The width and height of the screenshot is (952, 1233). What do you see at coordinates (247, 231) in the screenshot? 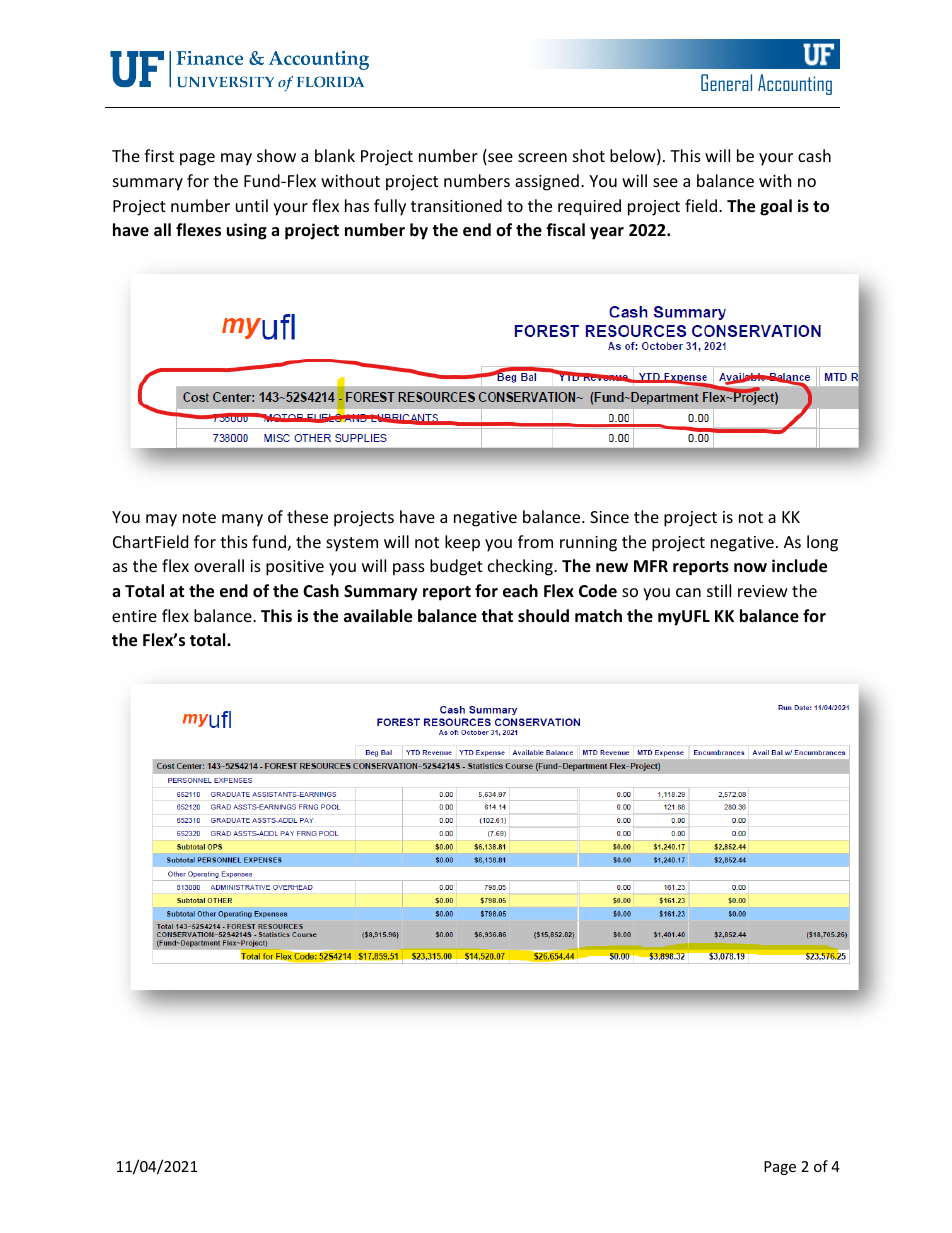
I see `using` at bounding box center [247, 231].
